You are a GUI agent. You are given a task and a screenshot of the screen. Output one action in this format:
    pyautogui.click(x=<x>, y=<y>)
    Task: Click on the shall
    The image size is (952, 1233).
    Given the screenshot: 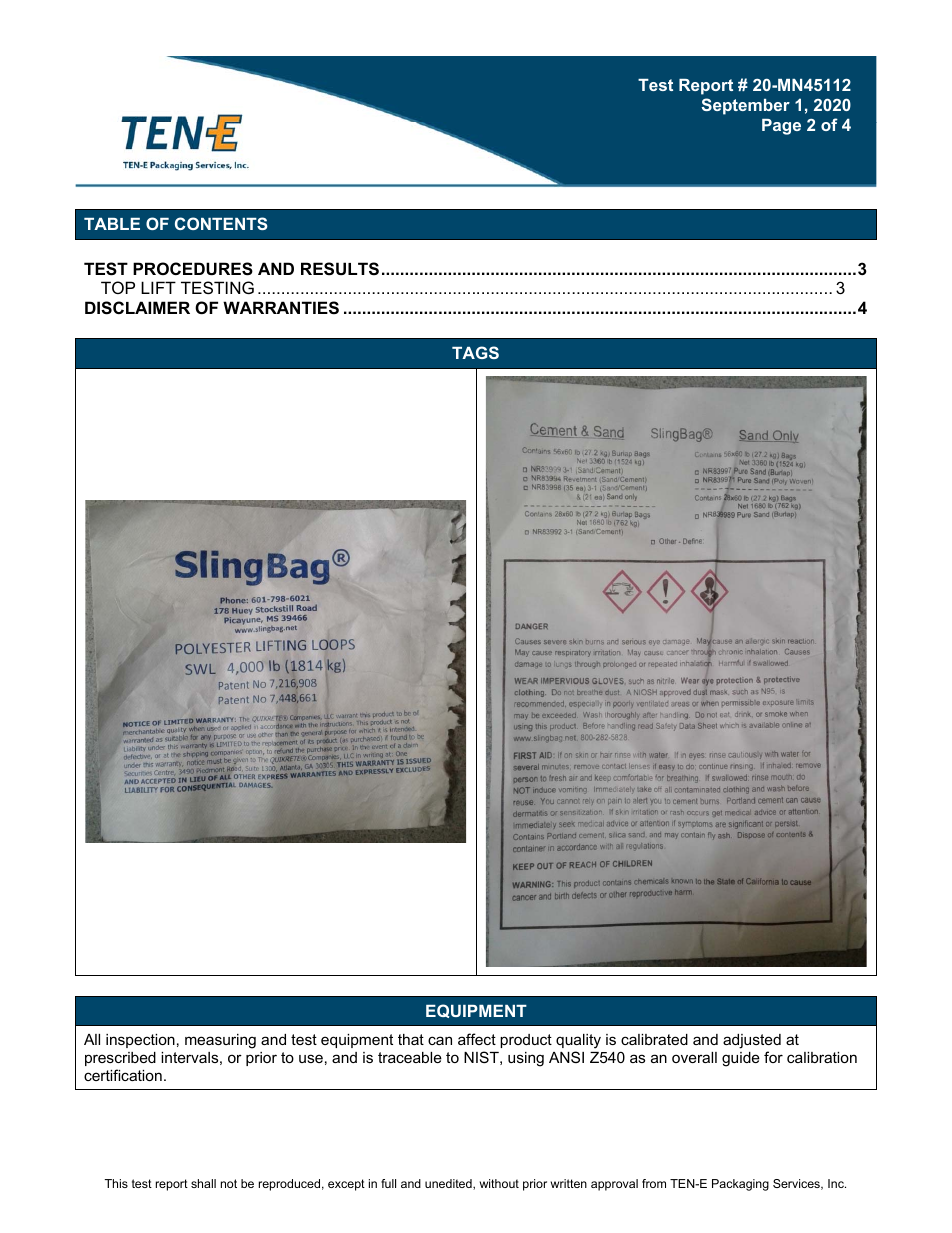 What is the action you would take?
    pyautogui.click(x=203, y=1183)
